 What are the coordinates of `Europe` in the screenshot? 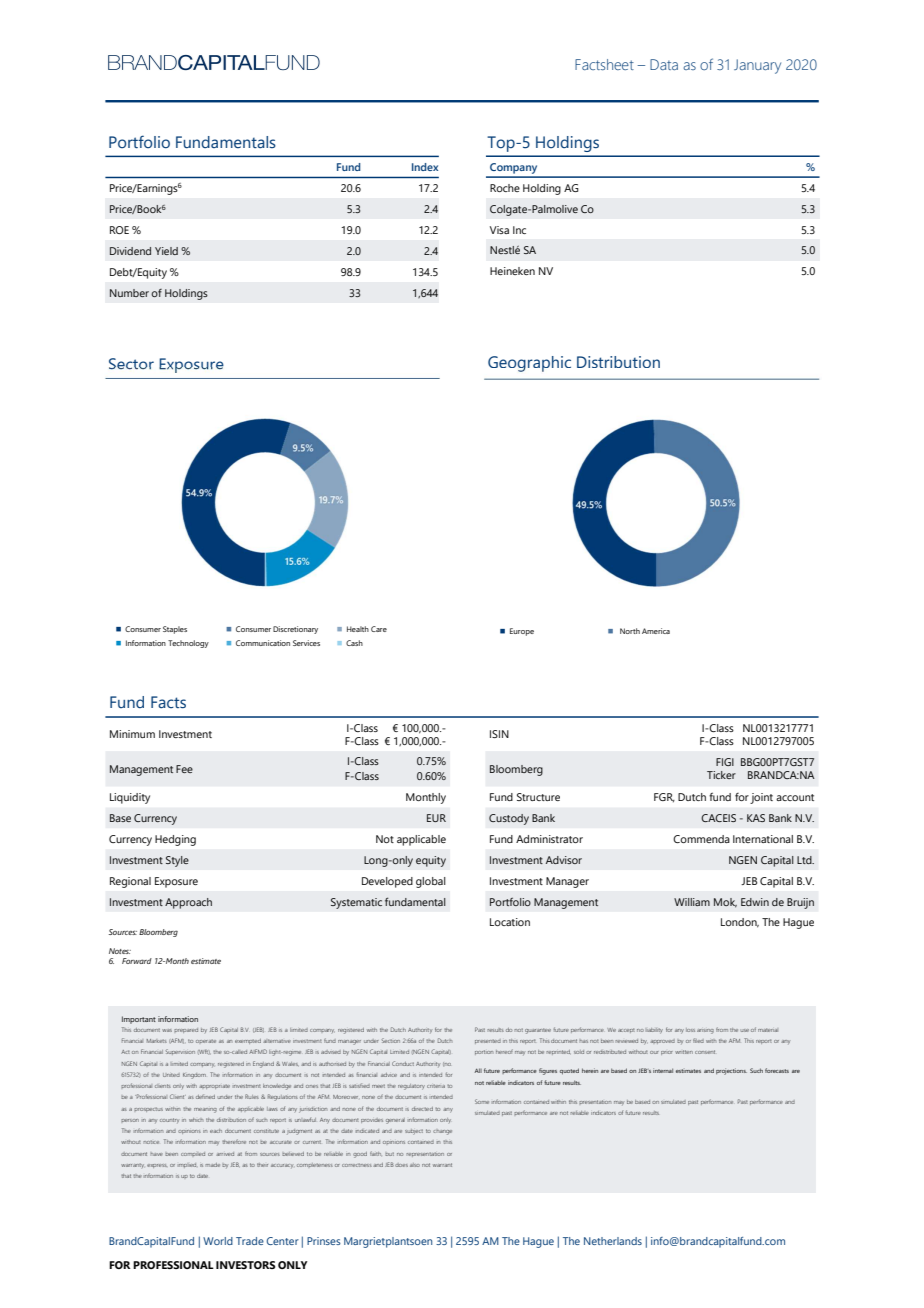 It's located at (522, 632).
